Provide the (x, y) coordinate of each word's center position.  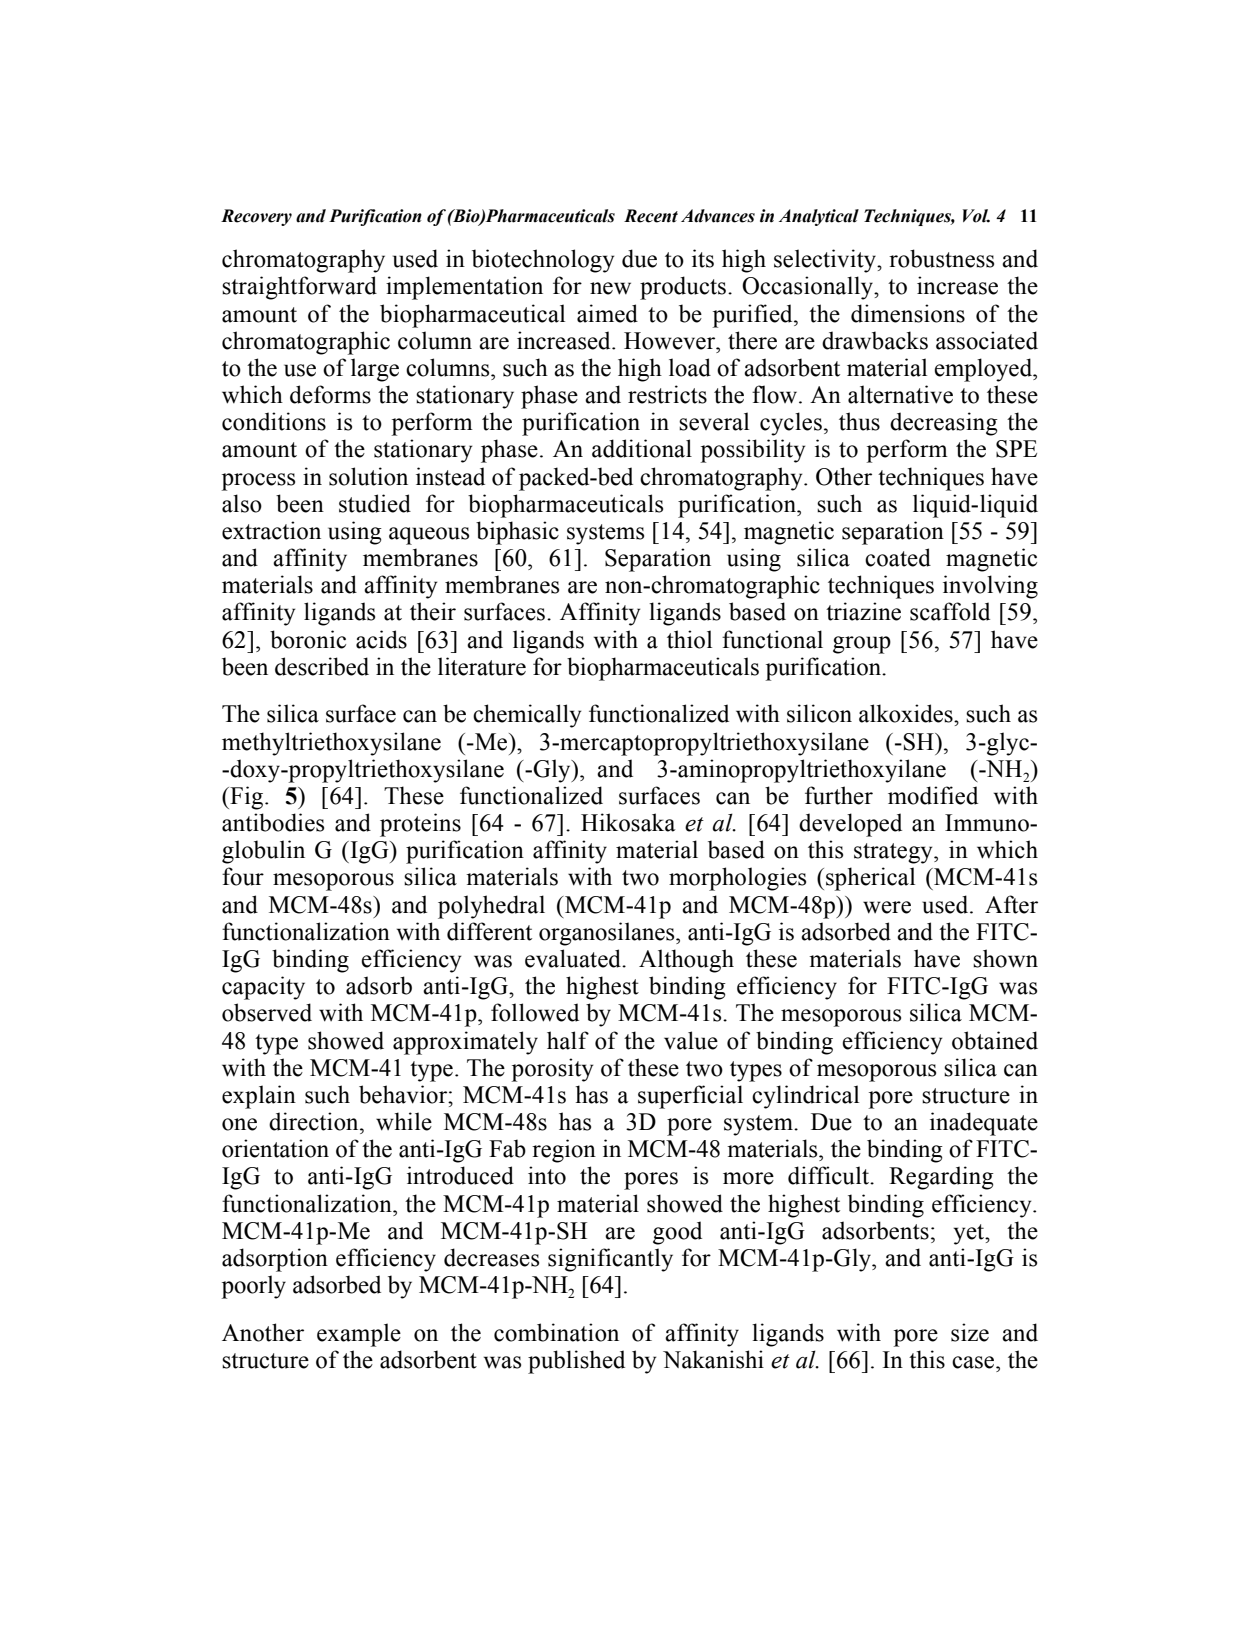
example (359, 1335)
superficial (690, 1097)
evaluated (574, 958)
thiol (689, 639)
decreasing (944, 424)
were (887, 907)
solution (368, 476)
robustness (941, 258)
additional (642, 448)
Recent (651, 216)
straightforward (299, 288)
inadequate (984, 1124)
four (243, 876)
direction (315, 1121)
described (322, 666)
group (862, 645)
